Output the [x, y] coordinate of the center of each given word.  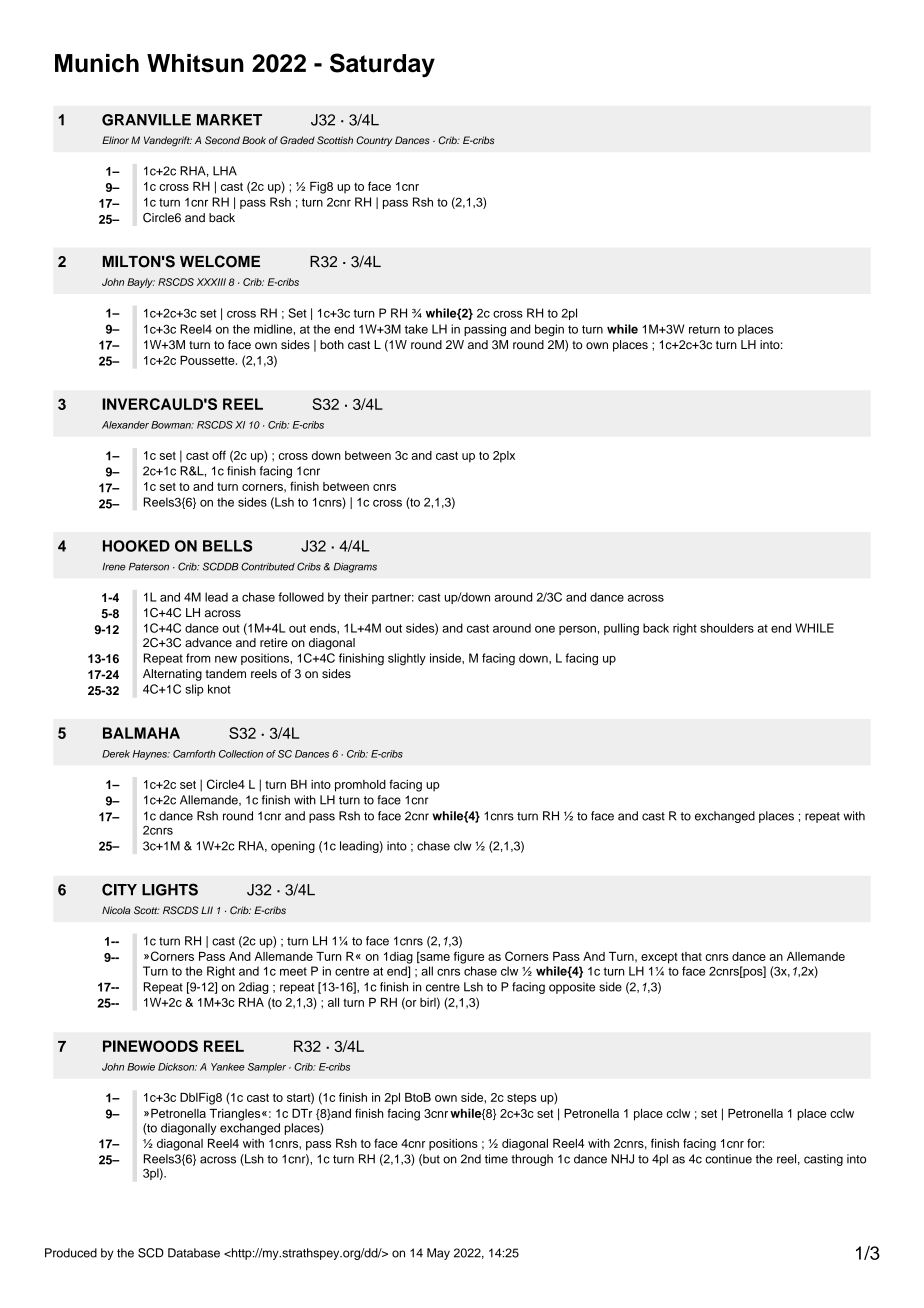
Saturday [382, 65]
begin [549, 330]
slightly [407, 659]
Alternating [172, 675]
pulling [621, 629]
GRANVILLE [146, 120]
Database [194, 1253]
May [438, 1254]
